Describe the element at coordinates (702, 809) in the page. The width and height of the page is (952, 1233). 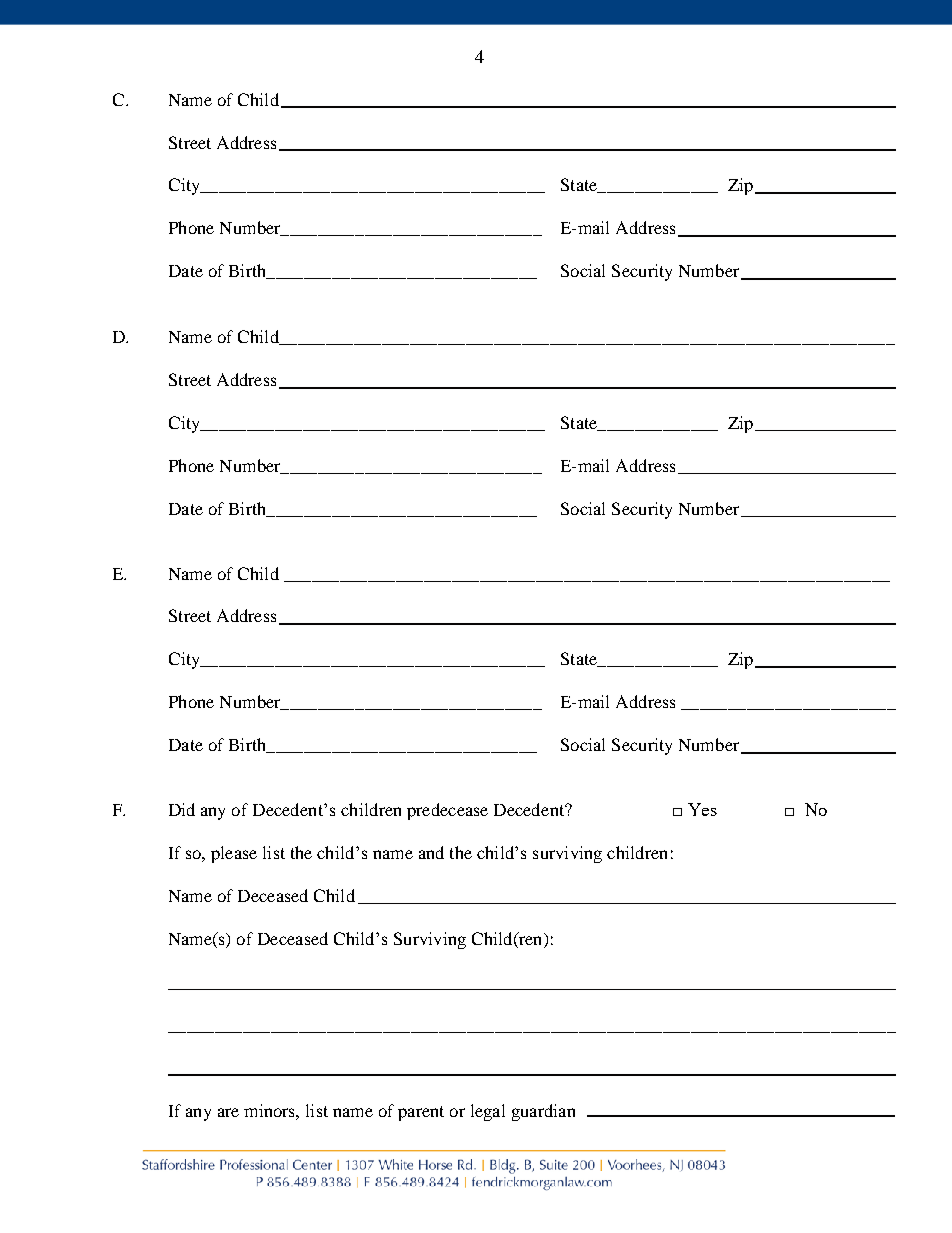
I see `Yes` at that location.
